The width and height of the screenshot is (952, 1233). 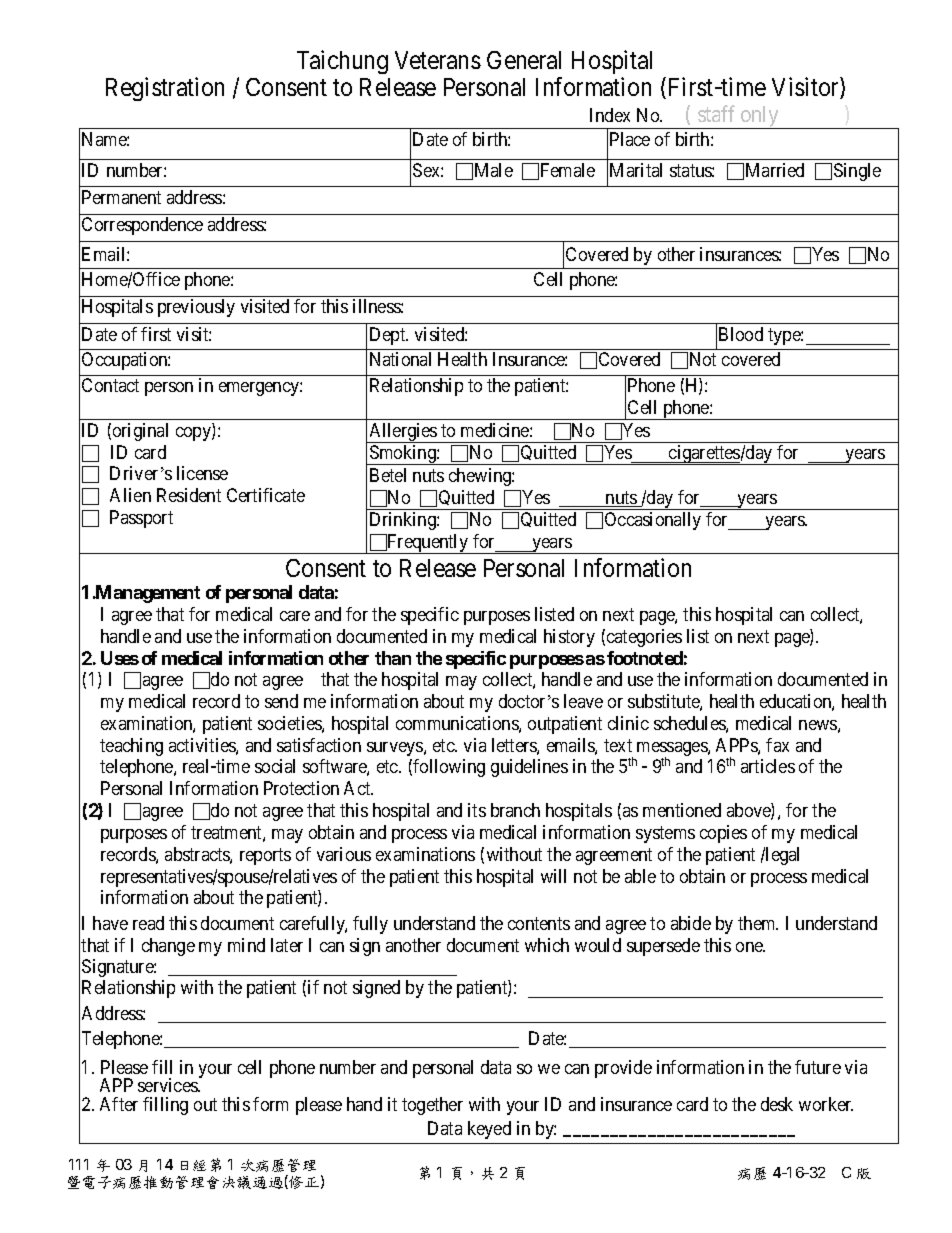 I want to click on teaching, so click(x=131, y=747).
